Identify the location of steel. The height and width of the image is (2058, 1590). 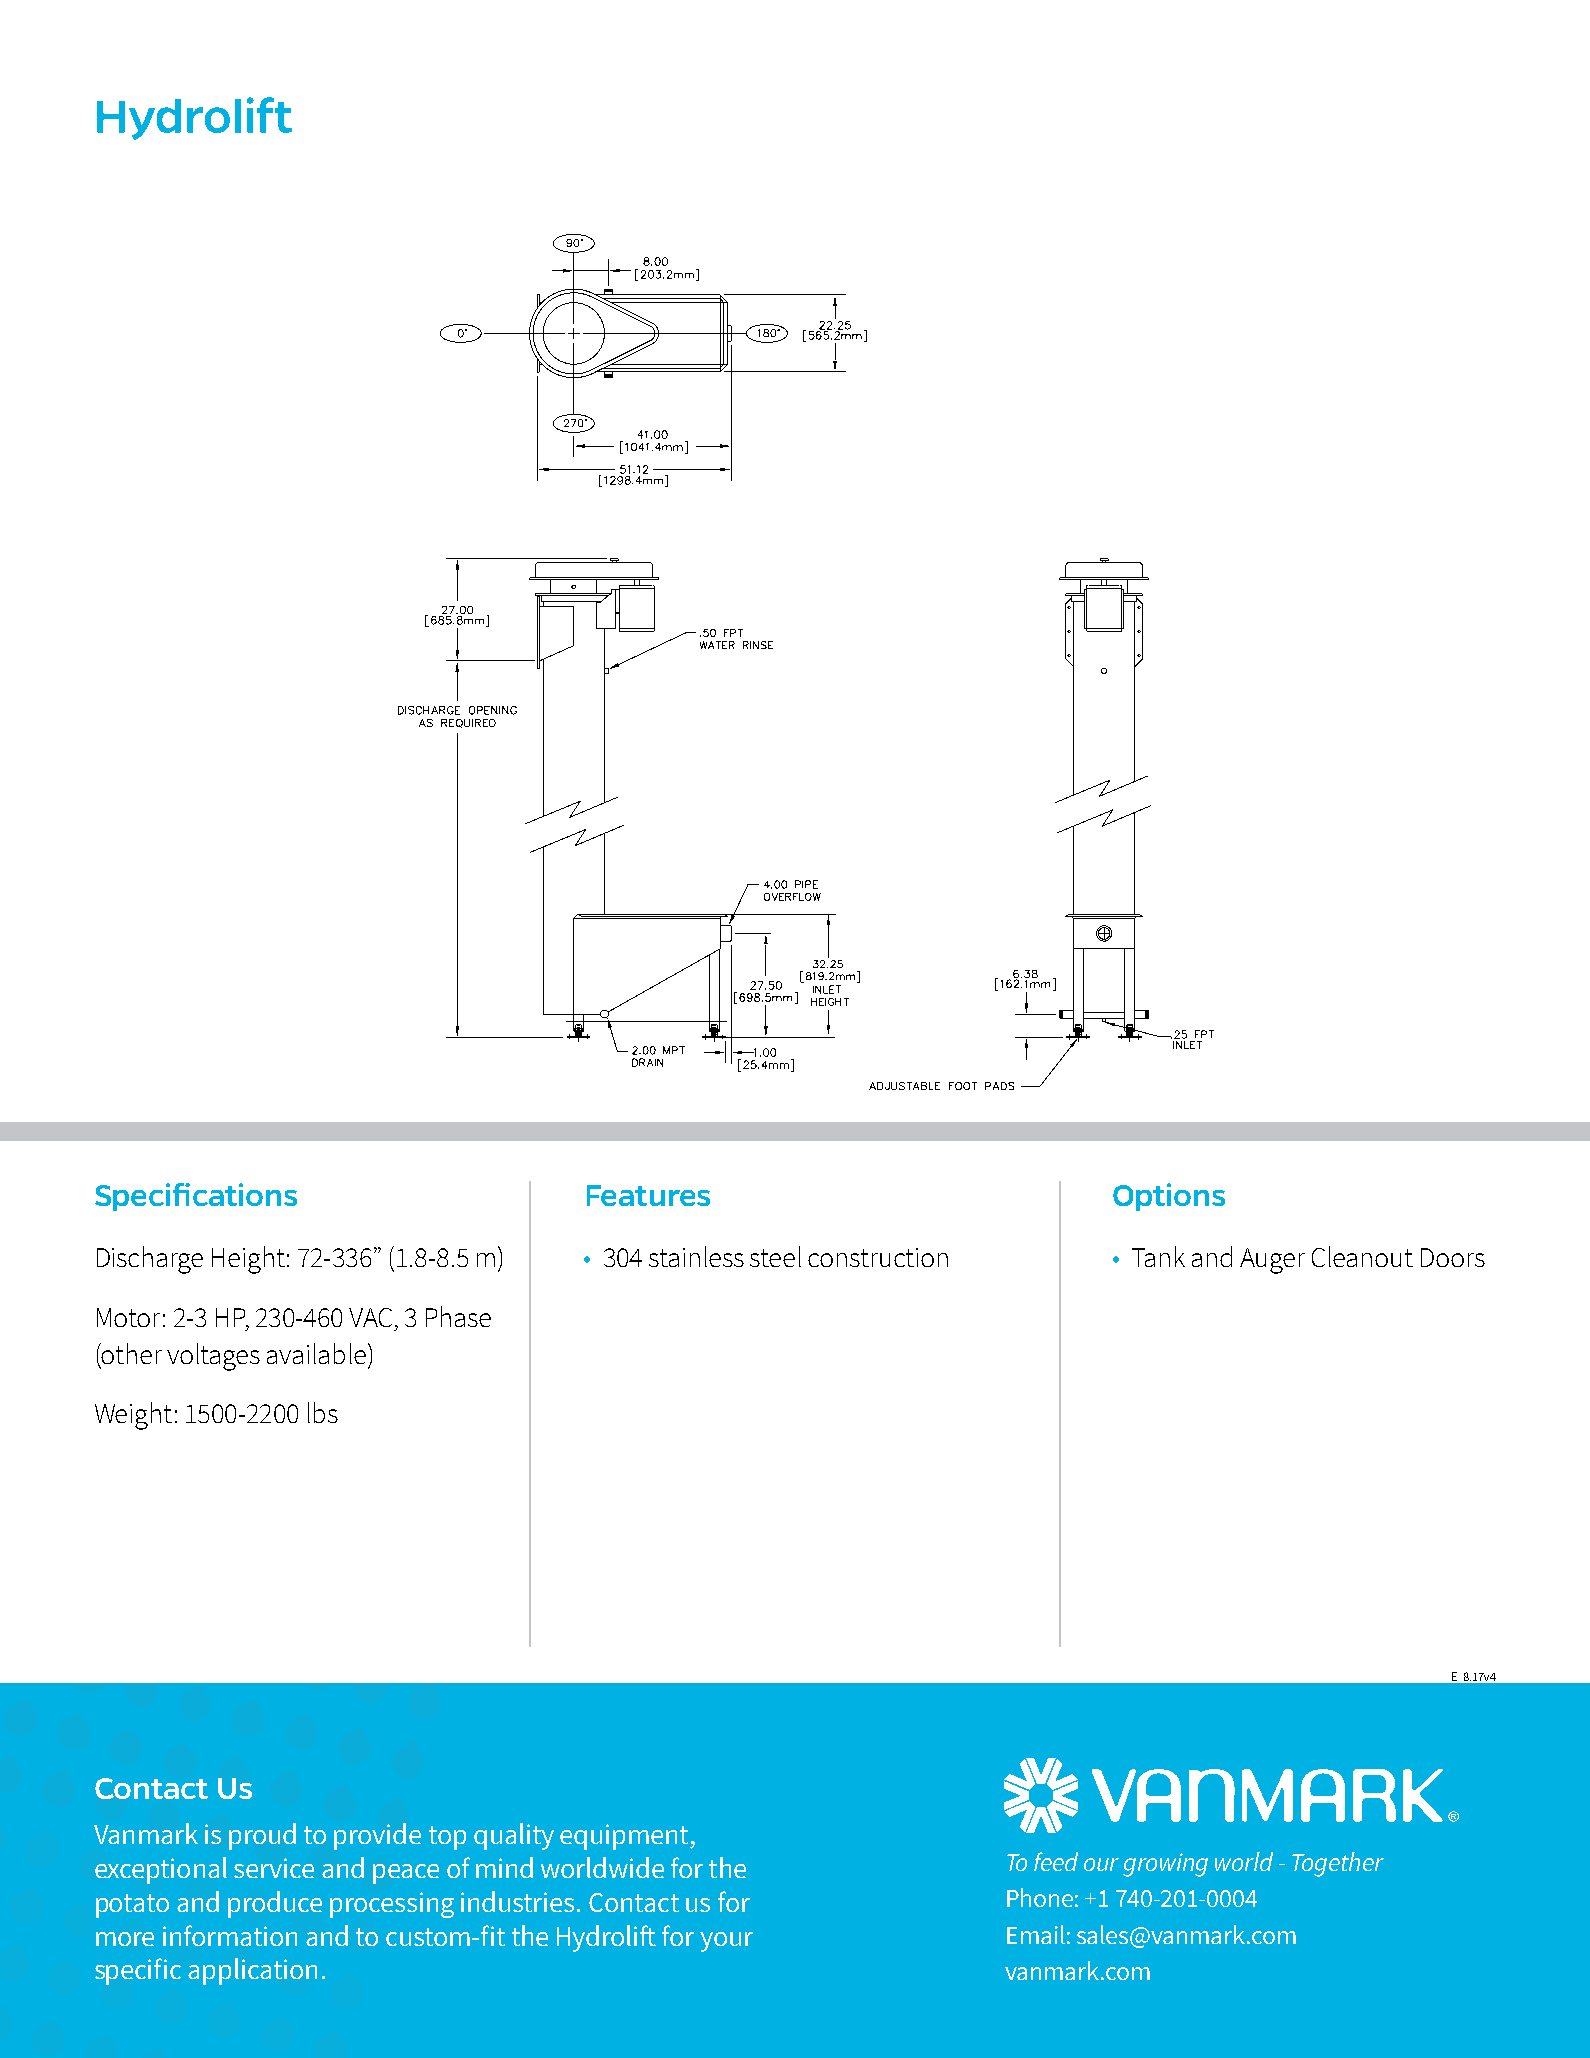
(775, 1256).
